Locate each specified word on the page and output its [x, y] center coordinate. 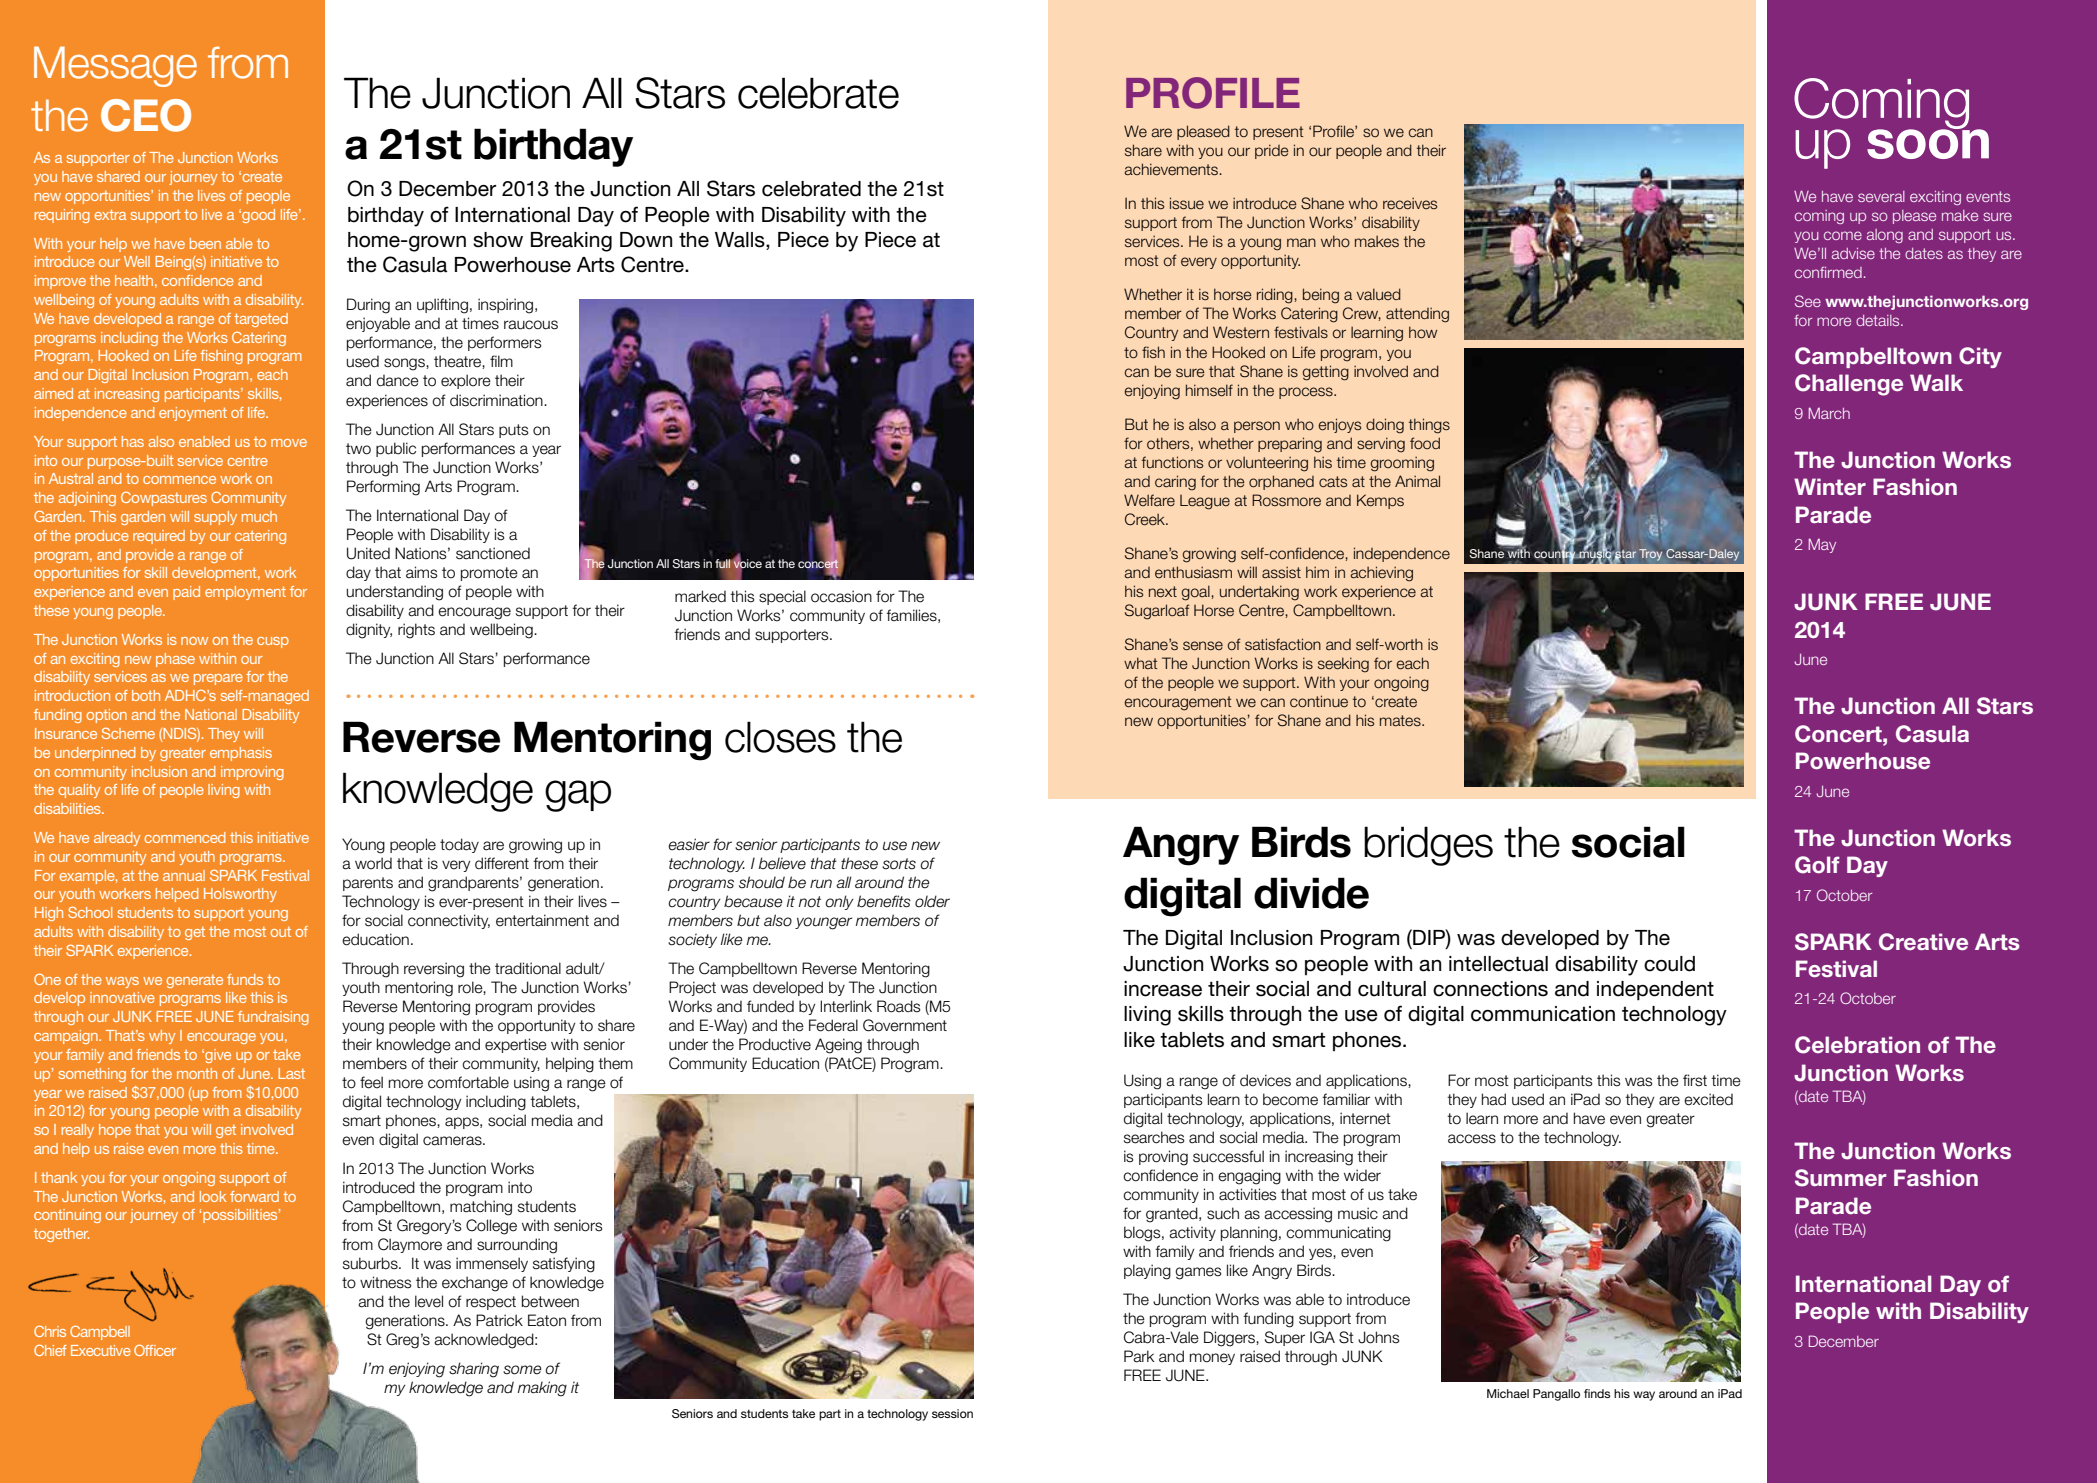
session [952, 1413]
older [932, 901]
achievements [1172, 169]
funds [245, 979]
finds [1597, 1393]
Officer [155, 1350]
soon [1928, 143]
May [1822, 545]
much [259, 516]
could [1669, 964]
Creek [1146, 519]
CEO [146, 115]
